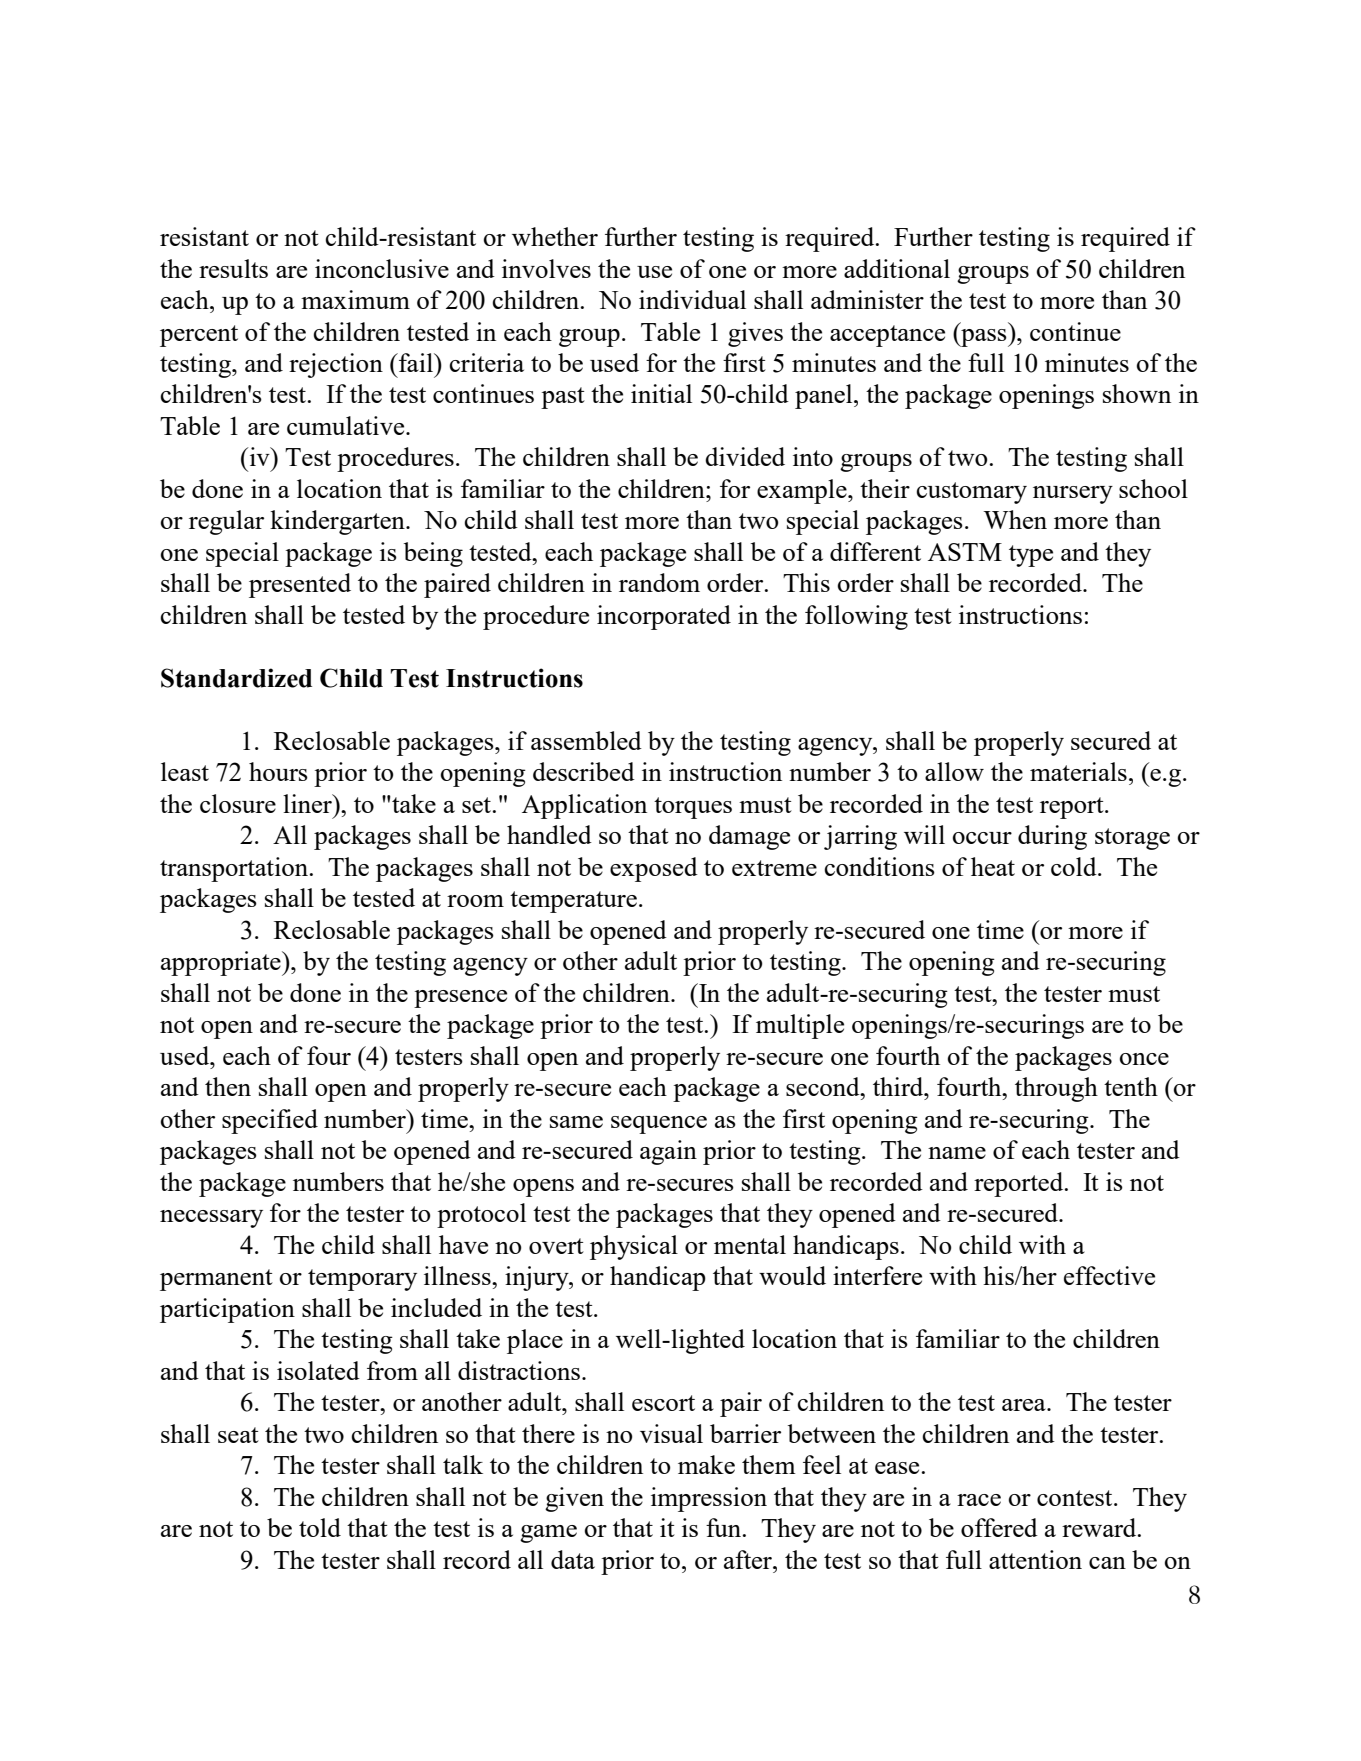 Image resolution: width=1361 pixels, height=1761 pixels. Describe the element at coordinates (659, 1125) in the document. I see `sequence` at that location.
